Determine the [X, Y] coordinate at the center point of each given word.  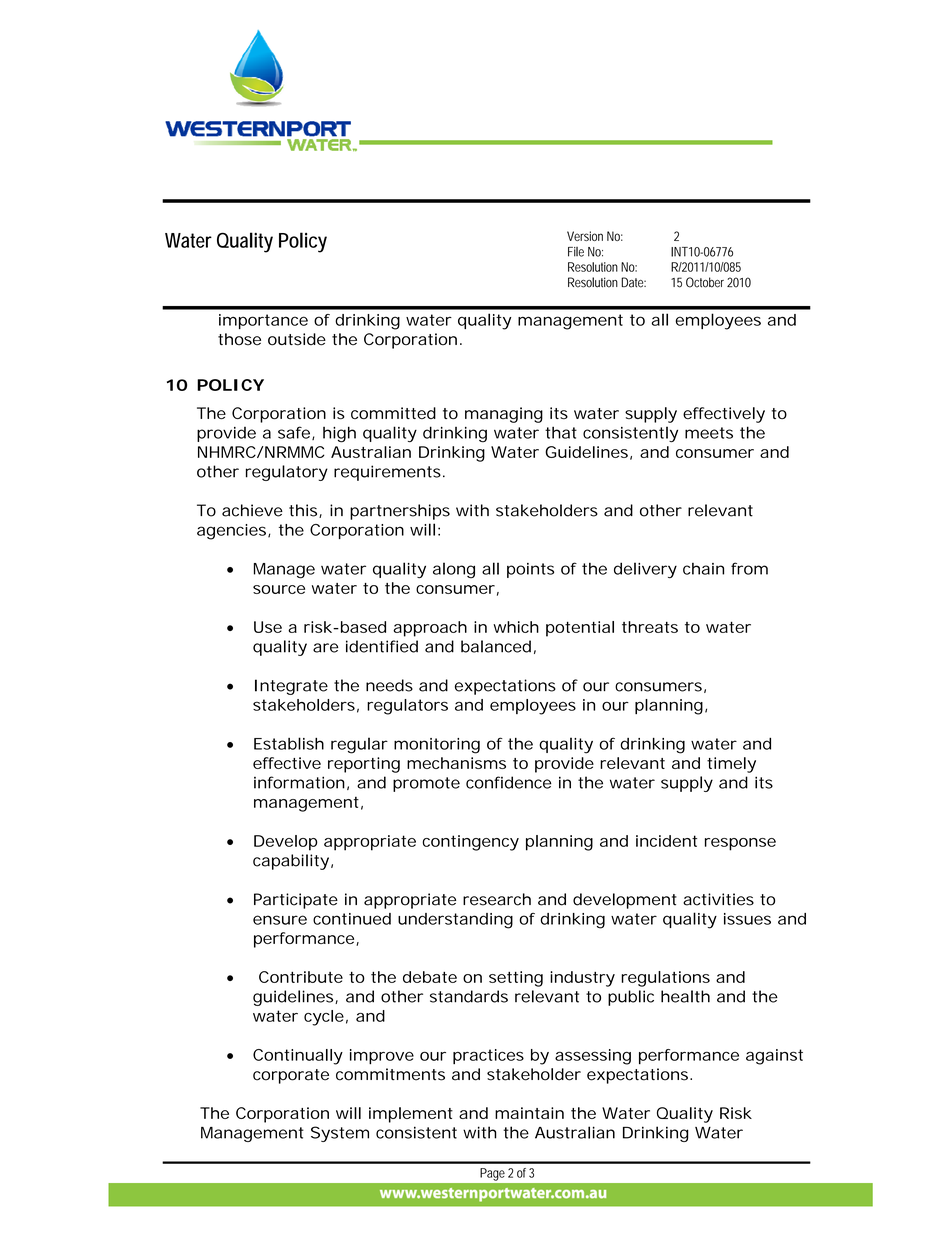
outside [297, 339]
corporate [291, 1076]
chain [703, 569]
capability [292, 862]
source [279, 589]
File [576, 252]
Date [633, 282]
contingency [470, 843]
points [530, 570]
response [740, 844]
